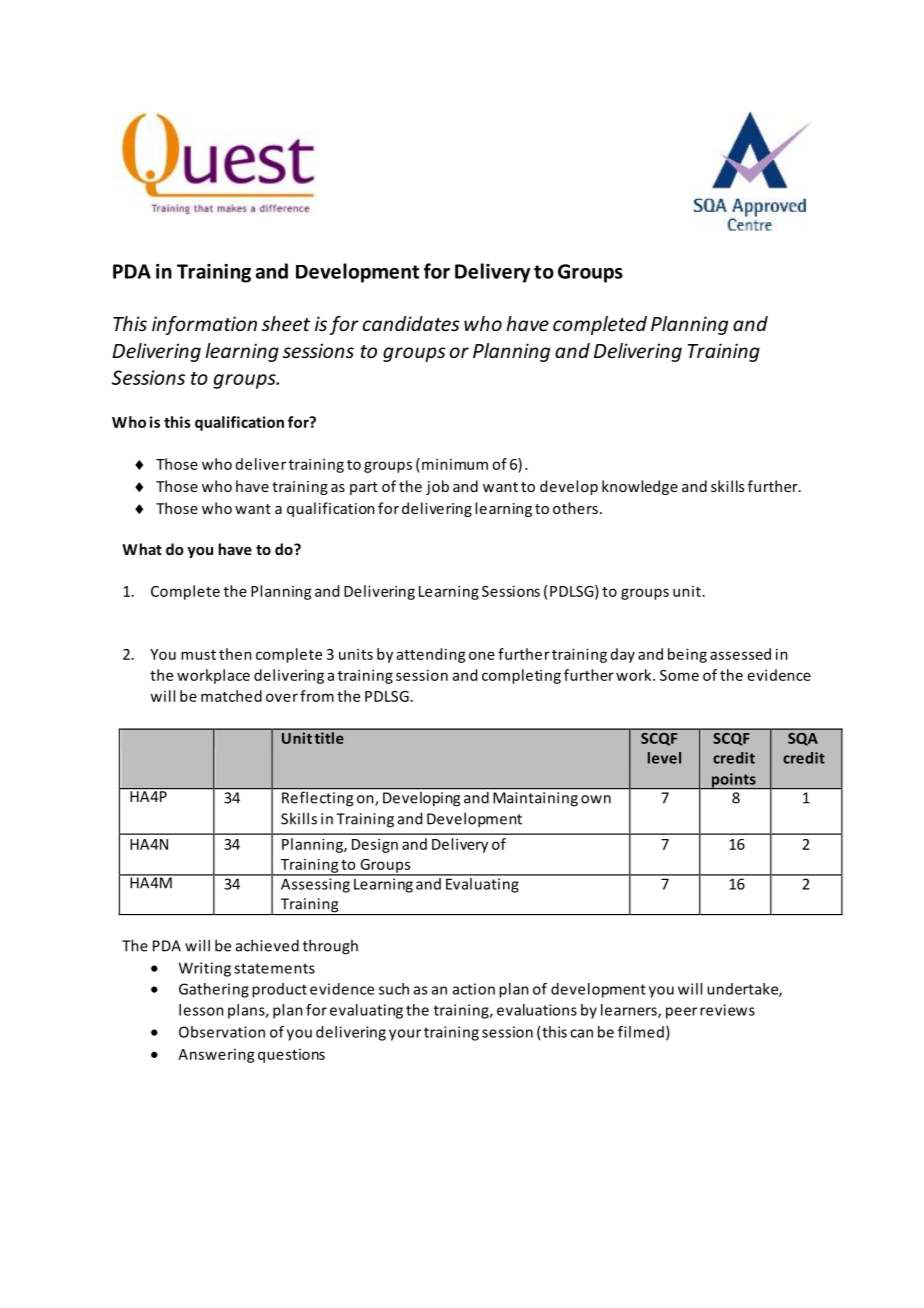 The height and width of the page is (1308, 924). I want to click on knowledge, so click(640, 487).
